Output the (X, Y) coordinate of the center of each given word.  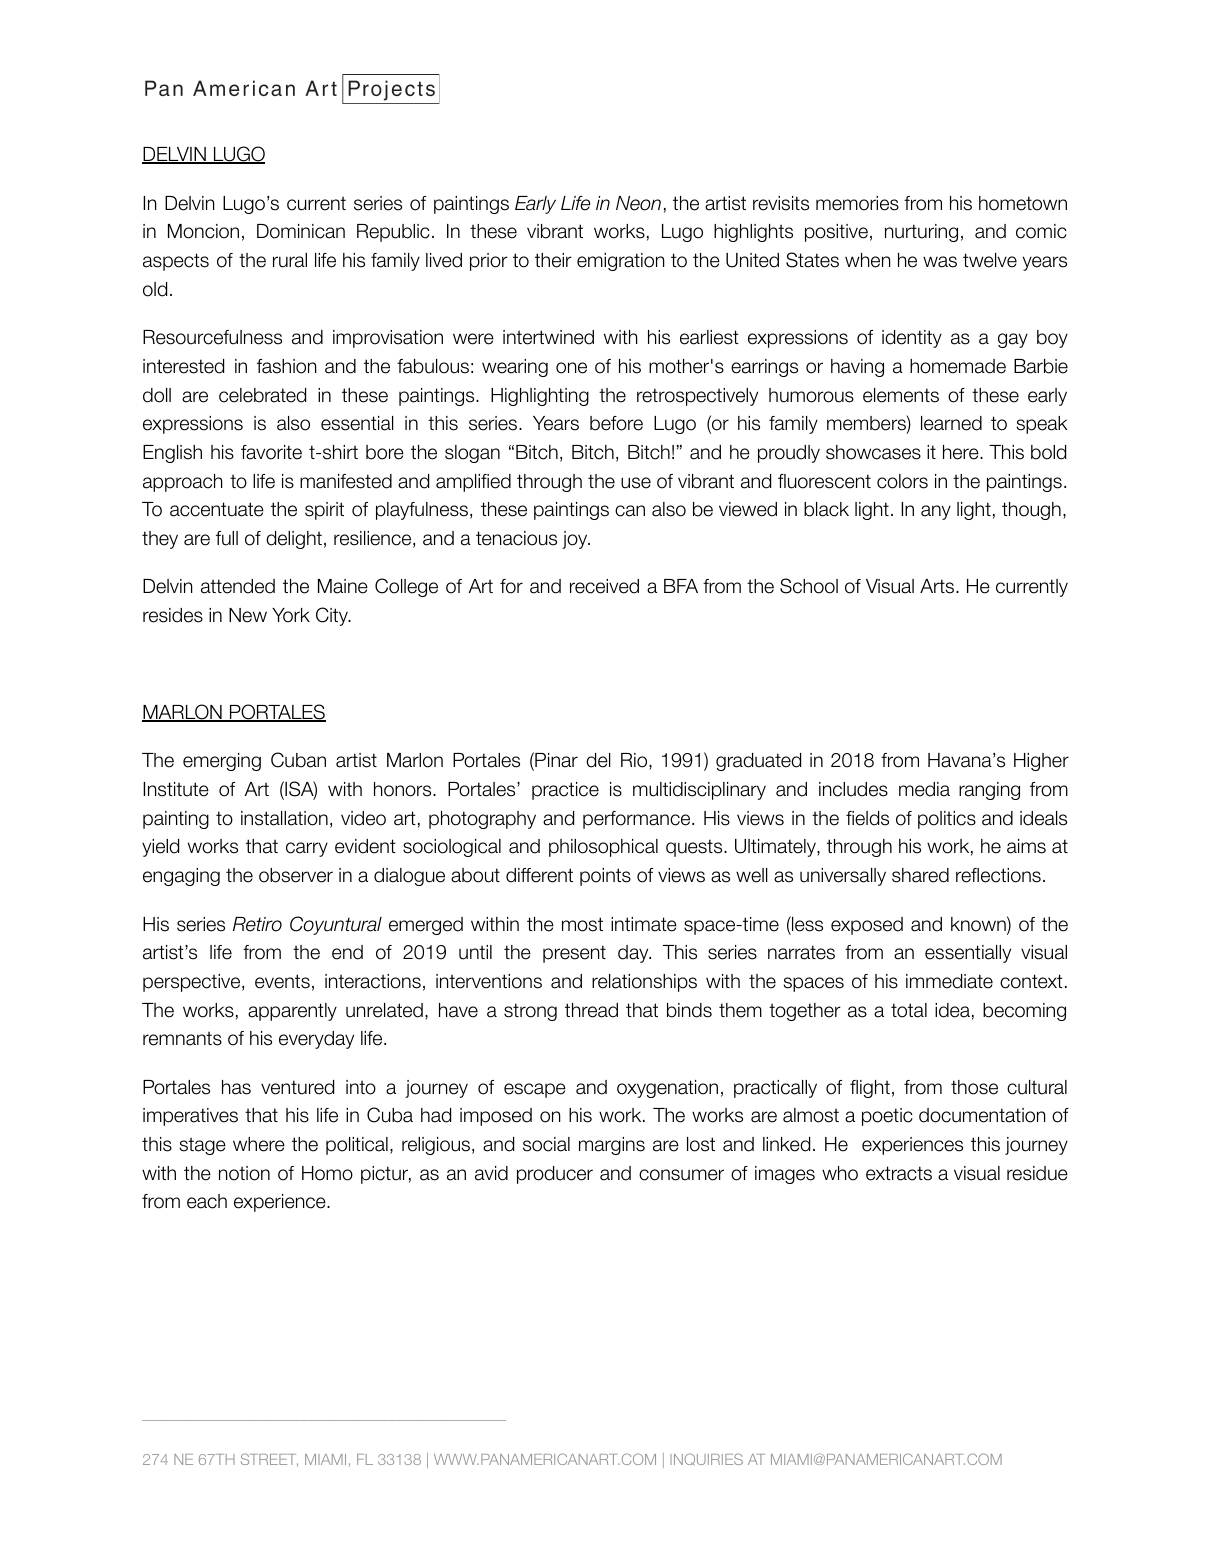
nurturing (921, 233)
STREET (269, 1460)
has (236, 1087)
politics (947, 820)
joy (576, 540)
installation (284, 818)
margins (612, 1146)
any (936, 512)
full (227, 538)
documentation (982, 1115)
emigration (621, 262)
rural (290, 260)
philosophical (603, 848)
